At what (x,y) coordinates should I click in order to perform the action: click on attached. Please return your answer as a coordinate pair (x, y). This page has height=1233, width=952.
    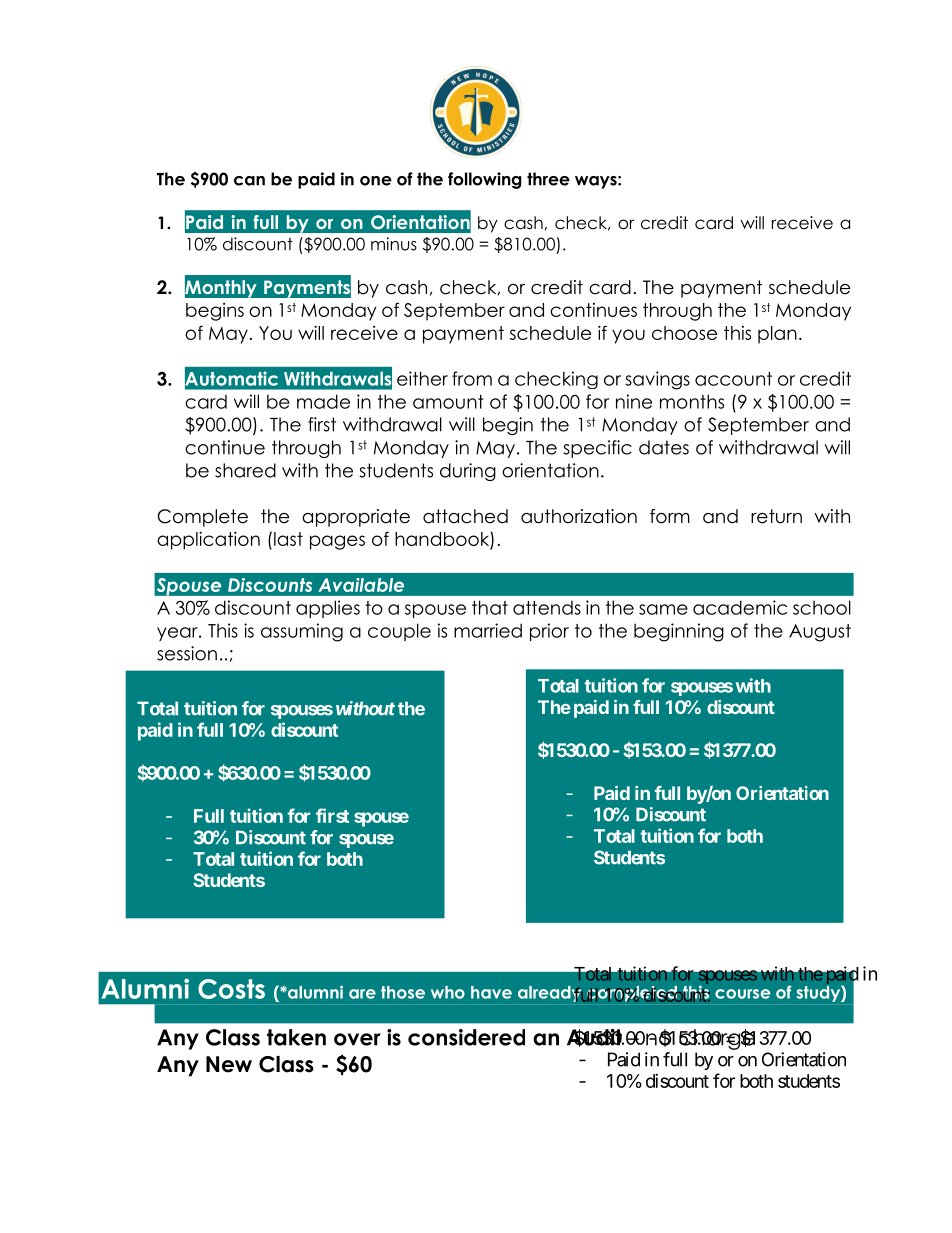
    Looking at the image, I should click on (465, 516).
